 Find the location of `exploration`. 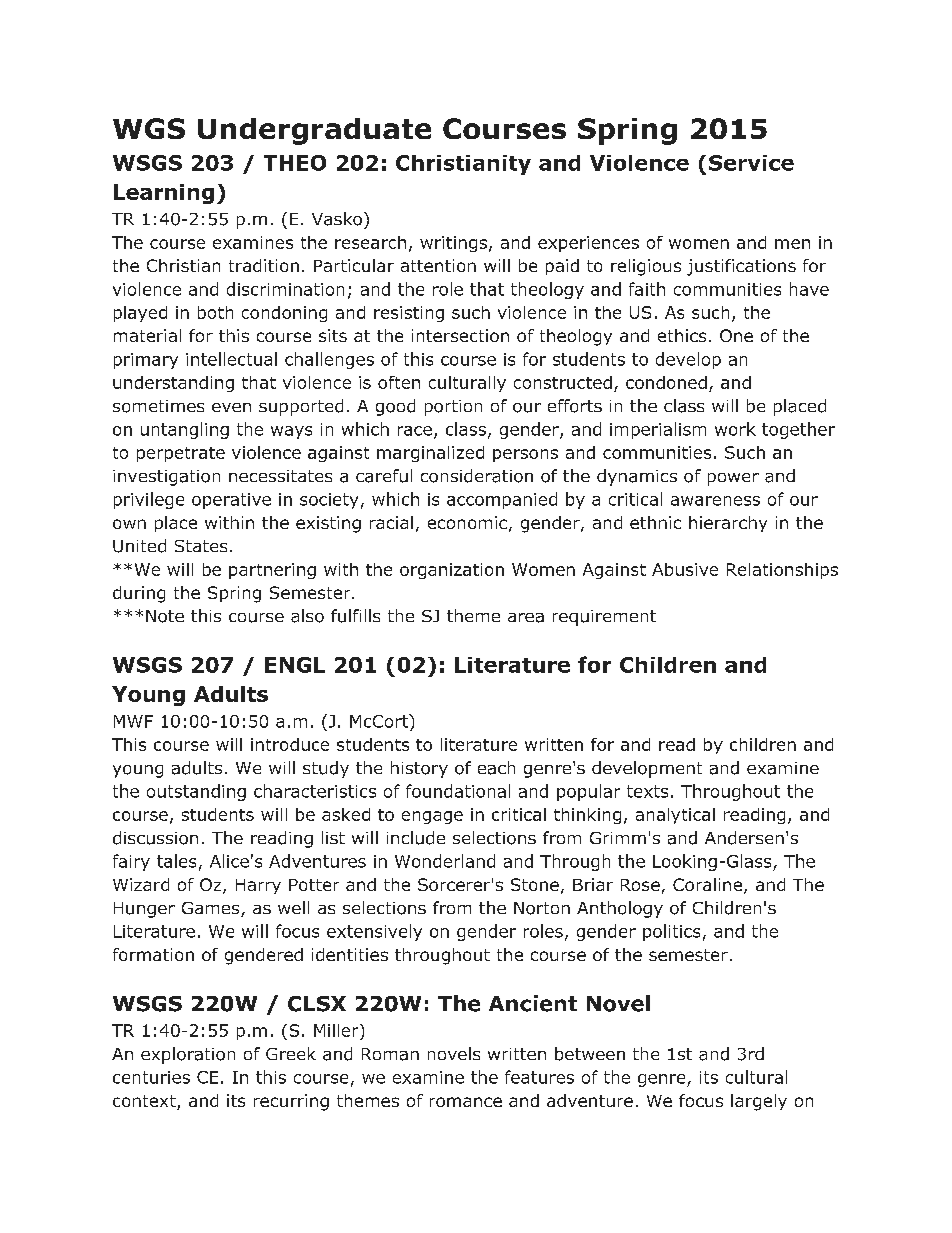

exploration is located at coordinates (188, 1055).
